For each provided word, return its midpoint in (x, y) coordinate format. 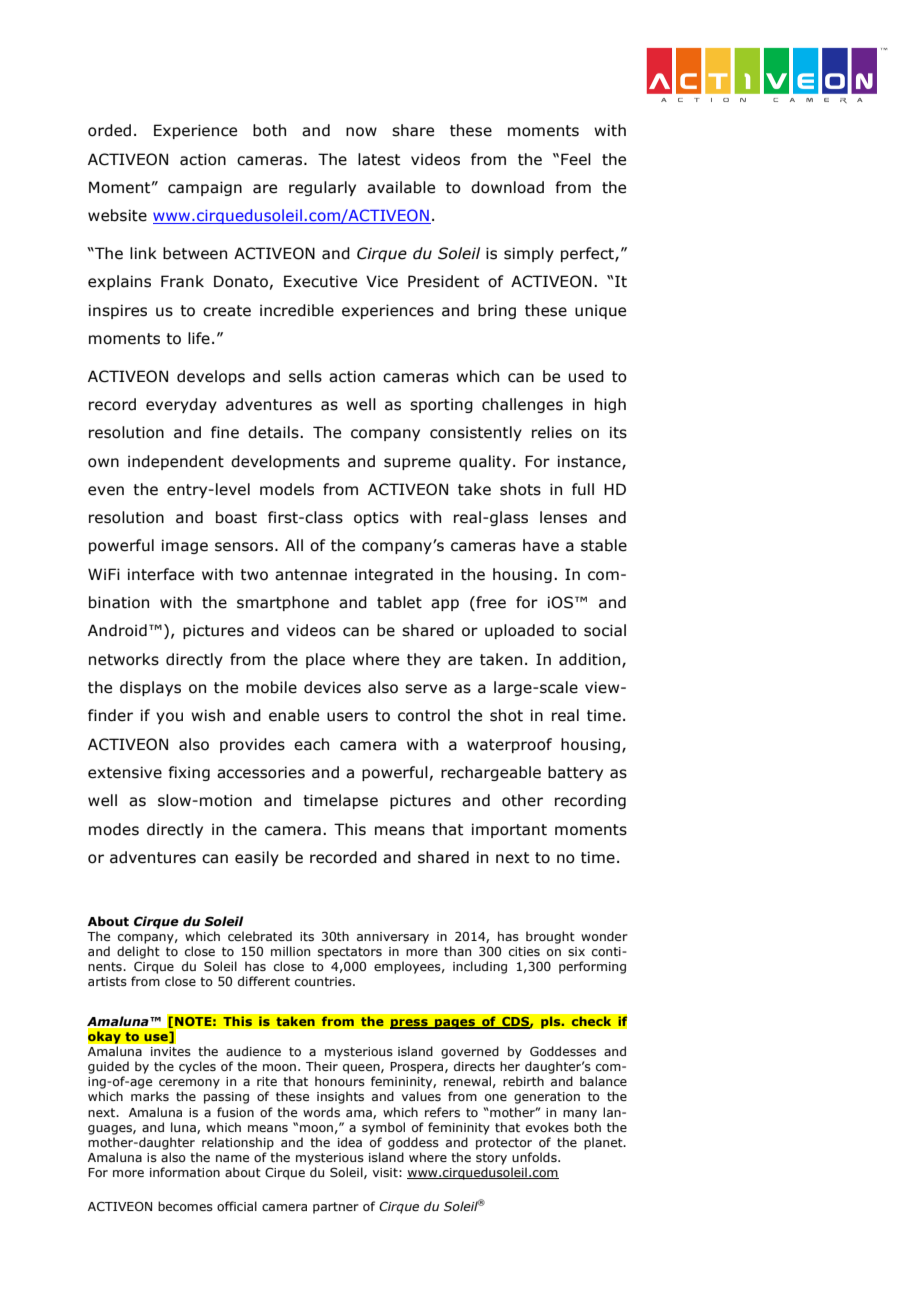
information (185, 1172)
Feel (576, 159)
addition (591, 660)
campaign (205, 188)
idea (350, 1142)
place (325, 660)
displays (150, 688)
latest (379, 159)
